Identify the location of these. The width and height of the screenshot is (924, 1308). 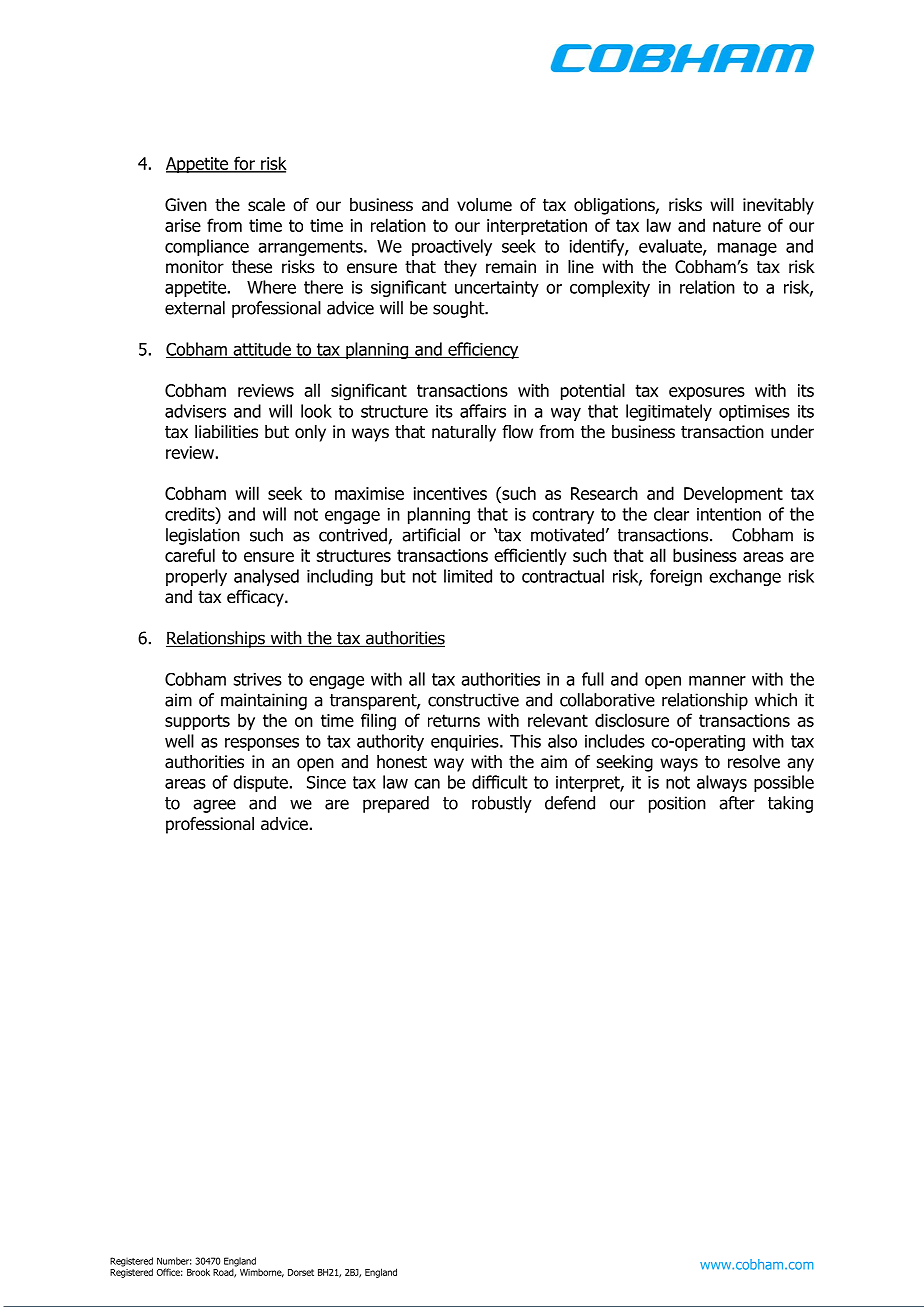
(252, 267).
